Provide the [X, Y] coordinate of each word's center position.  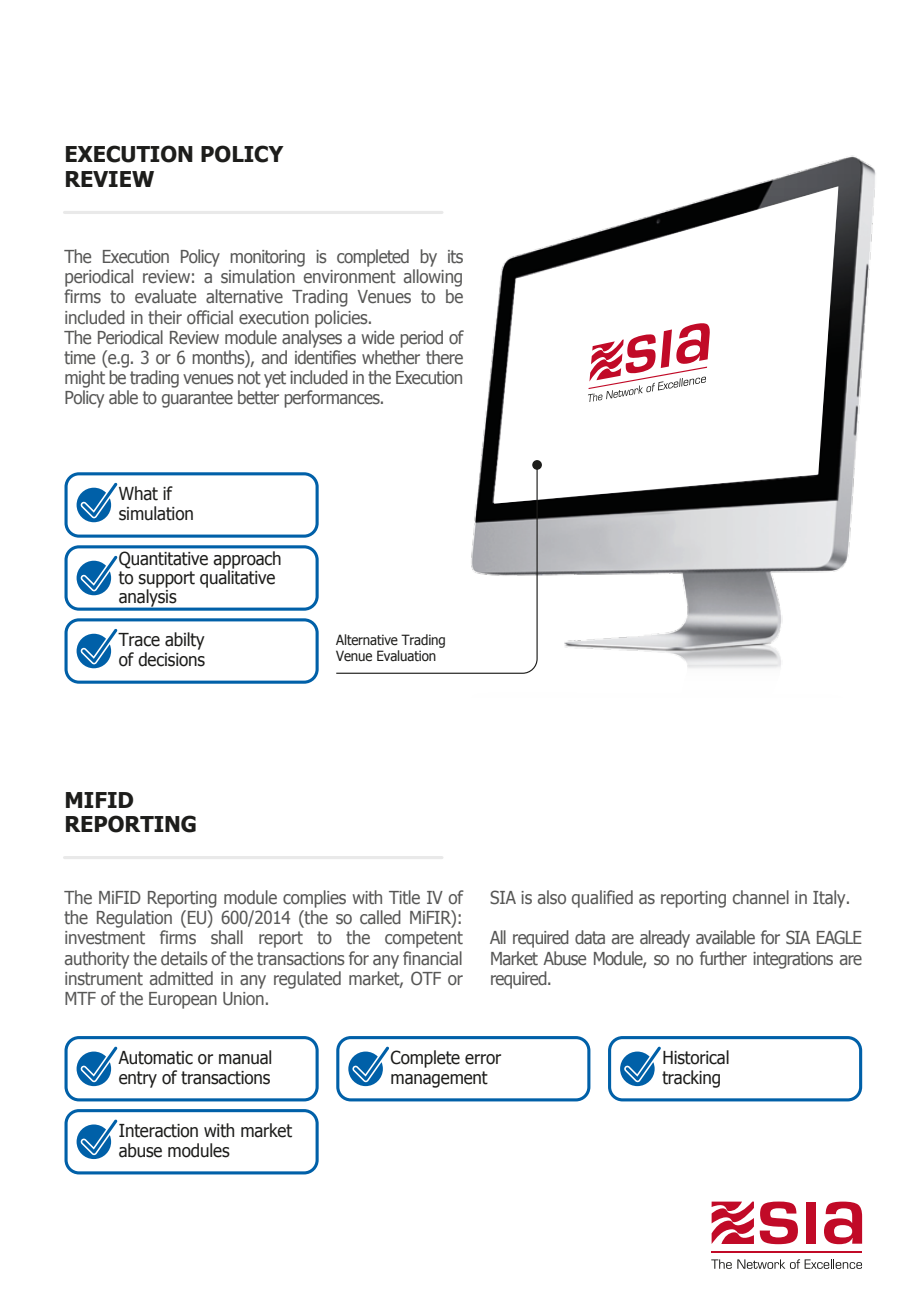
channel [761, 897]
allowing [433, 278]
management [439, 1079]
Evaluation [406, 656]
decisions [171, 659]
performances [333, 399]
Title [404, 897]
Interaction [158, 1131]
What [138, 493]
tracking [691, 1079]
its [455, 257]
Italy [830, 899]
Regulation [134, 919]
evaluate [165, 296]
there [444, 357]
